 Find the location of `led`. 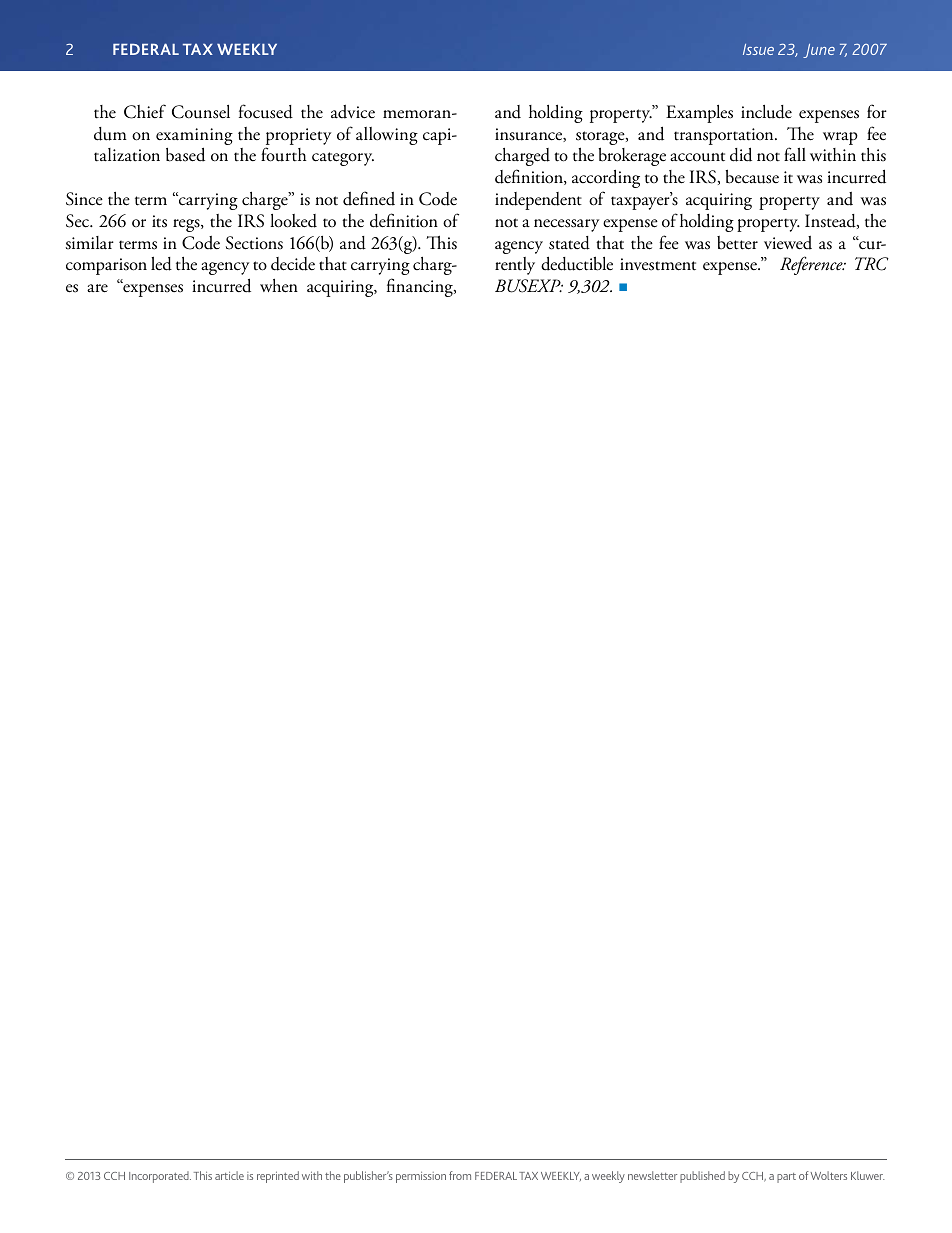

led is located at coordinates (161, 264).
